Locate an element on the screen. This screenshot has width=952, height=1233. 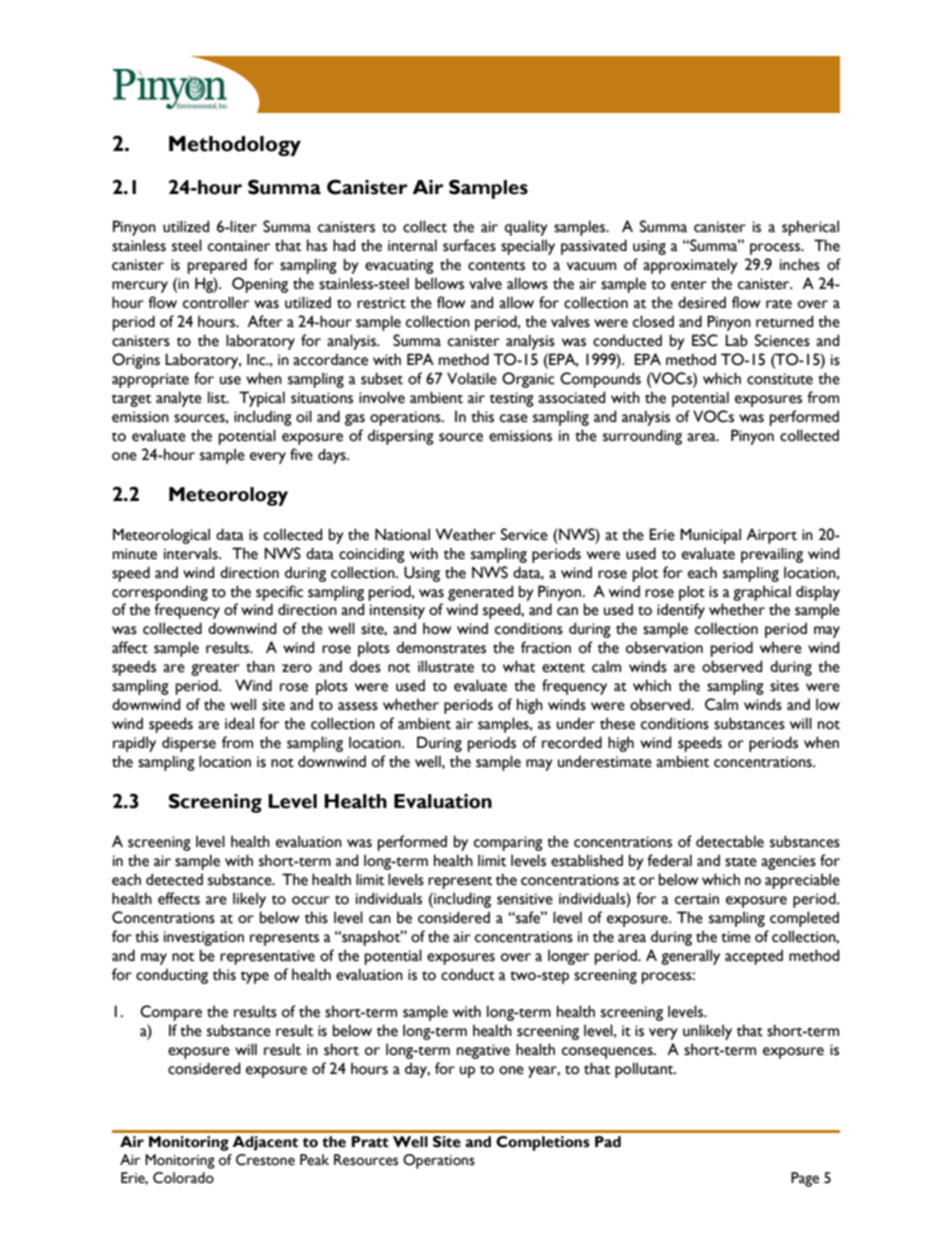
time is located at coordinates (736, 937).
